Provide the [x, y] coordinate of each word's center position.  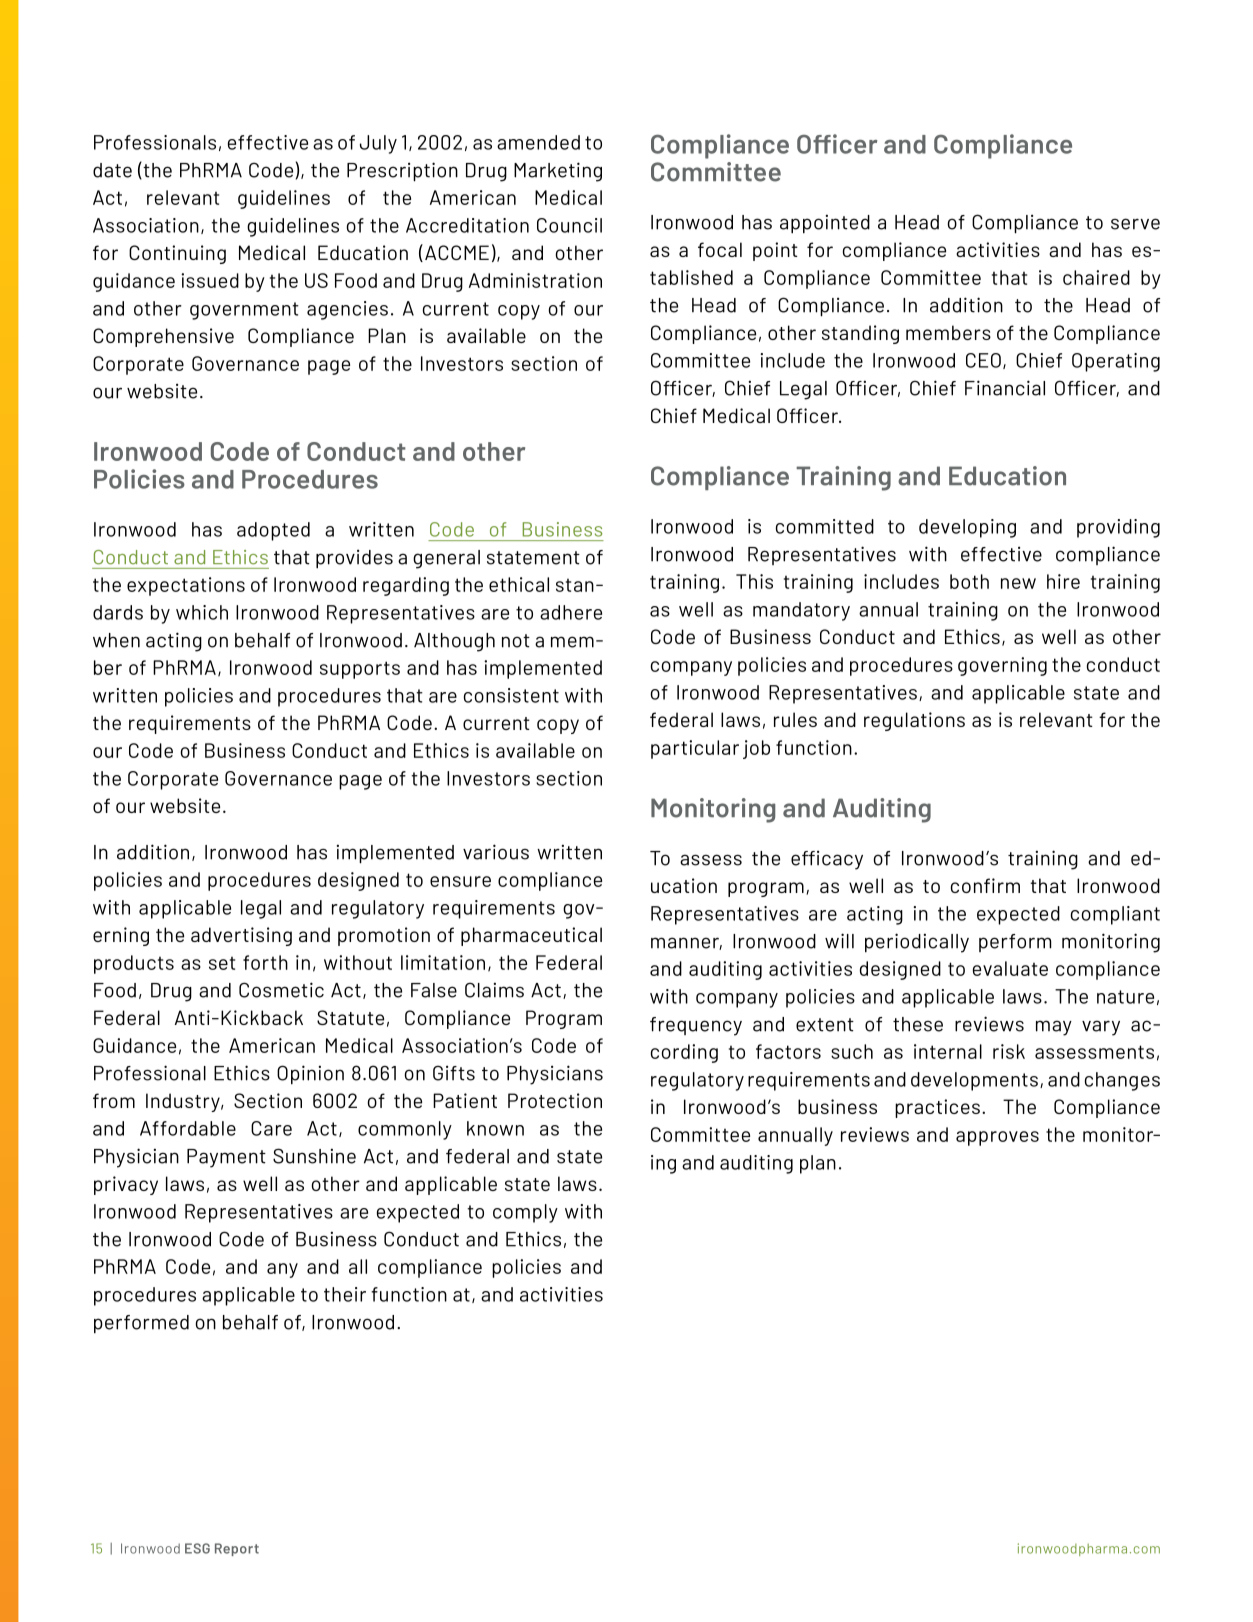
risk [1009, 1051]
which [202, 612]
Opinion [310, 1074]
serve [1135, 224]
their [345, 1294]
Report [237, 1549]
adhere [571, 612]
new [1018, 583]
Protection [555, 1100]
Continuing [177, 254]
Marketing [558, 172]
